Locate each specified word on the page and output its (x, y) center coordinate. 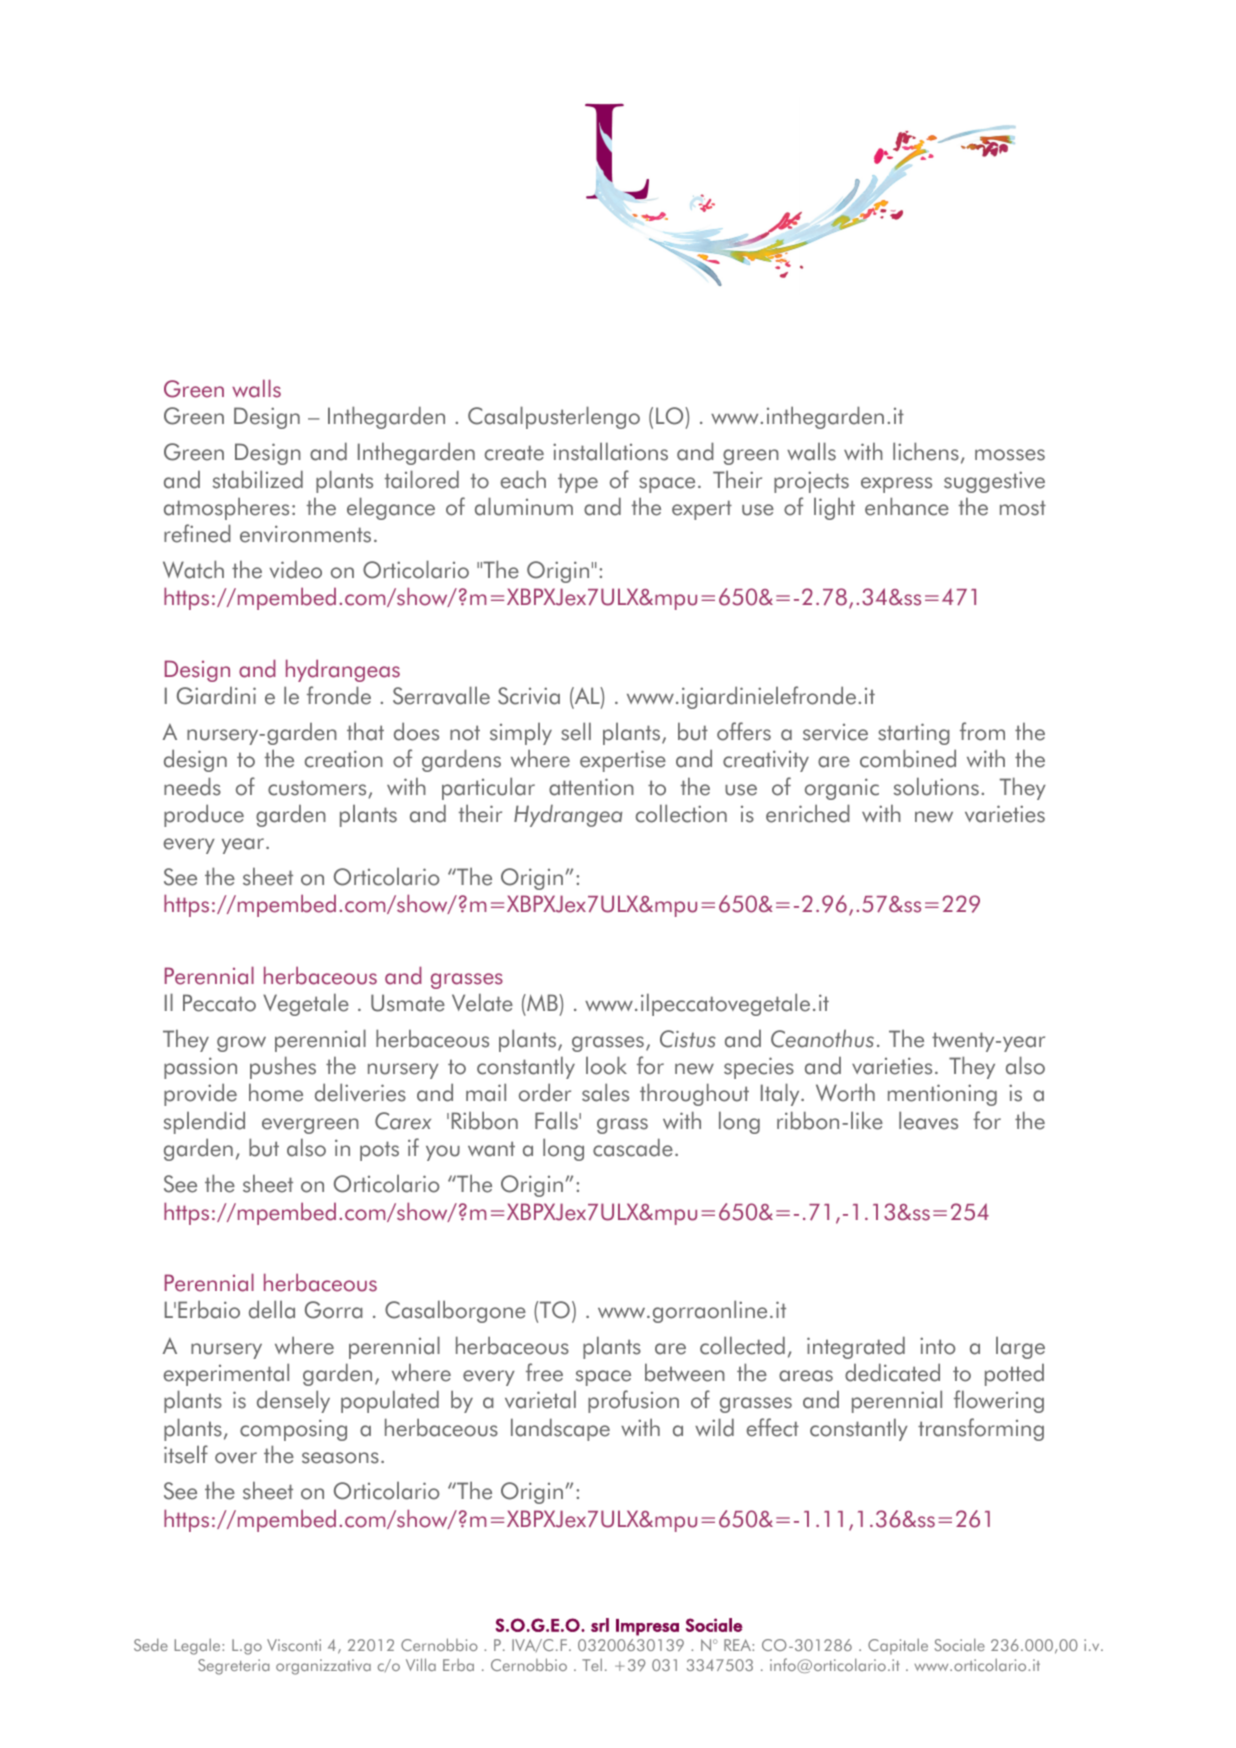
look (606, 1065)
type (578, 483)
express (896, 485)
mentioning (942, 1095)
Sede (151, 1644)
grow (241, 1044)
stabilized (258, 479)
